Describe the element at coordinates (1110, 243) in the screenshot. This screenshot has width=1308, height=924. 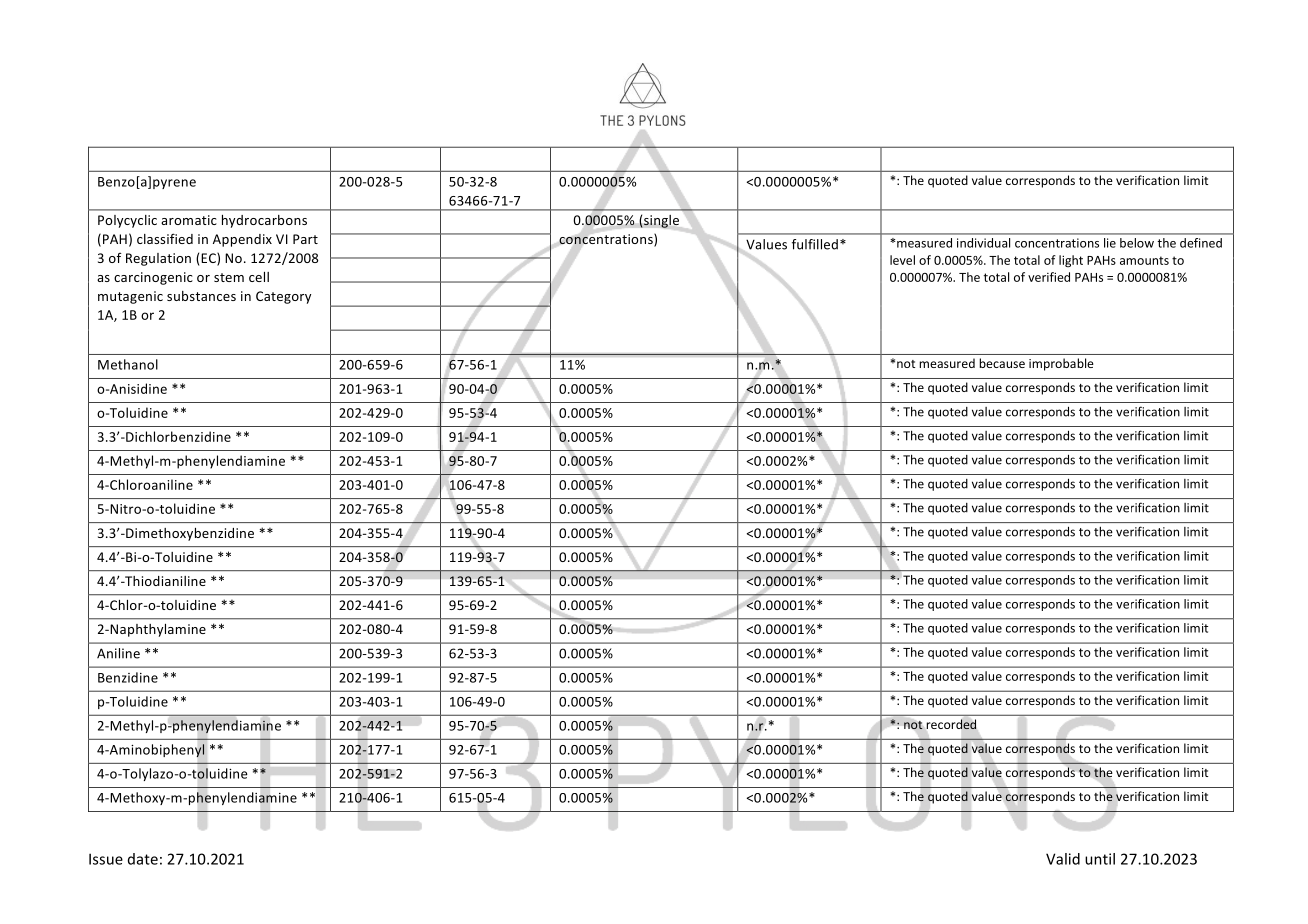
I see `lie` at that location.
